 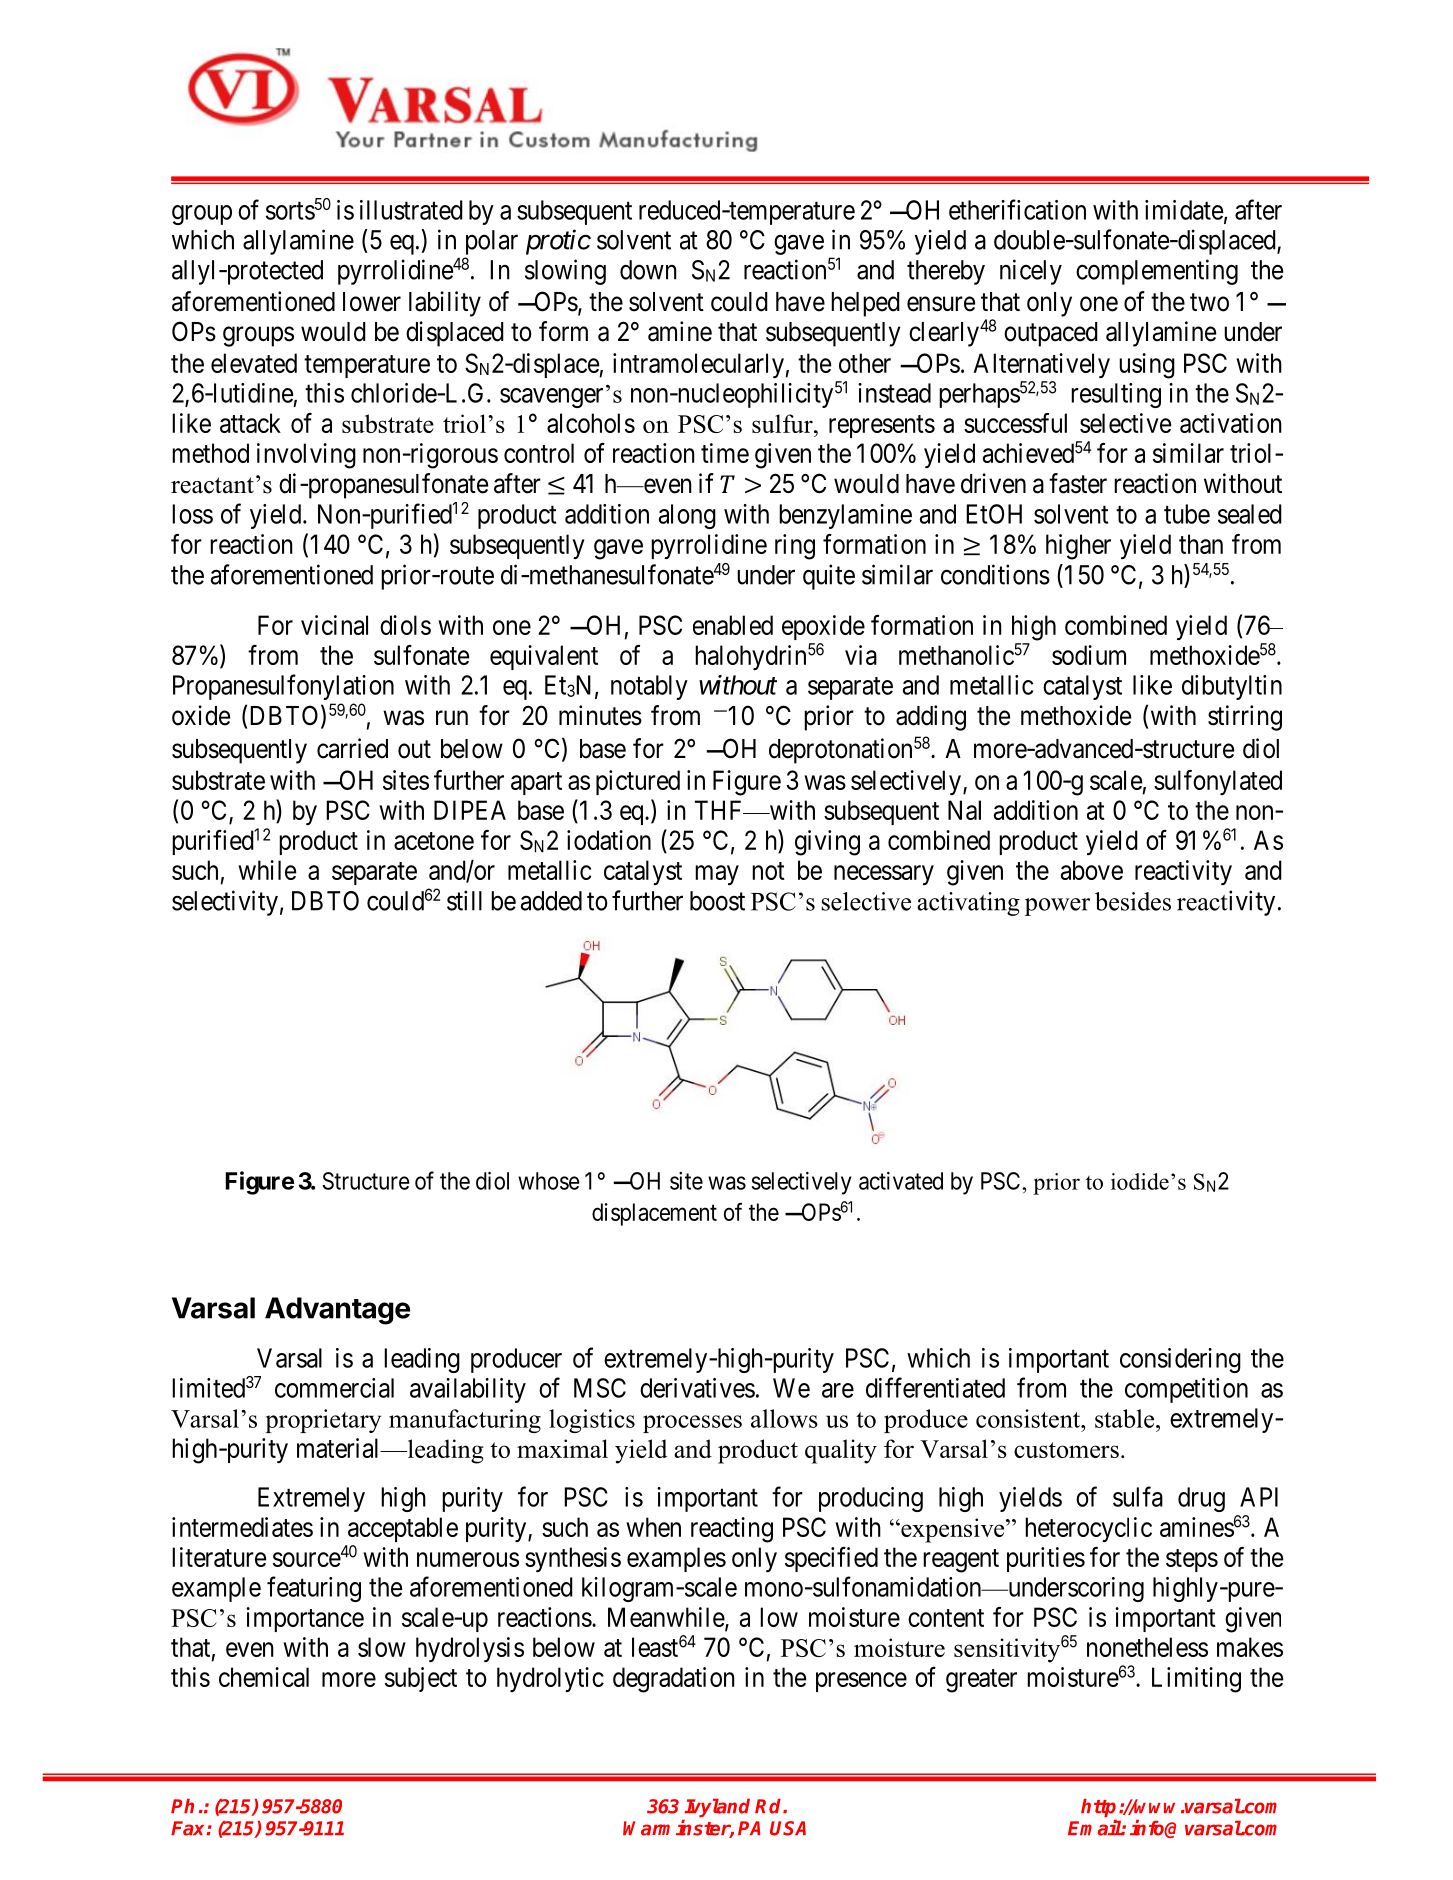 What do you see at coordinates (717, 901) in the page?
I see `boost` at bounding box center [717, 901].
